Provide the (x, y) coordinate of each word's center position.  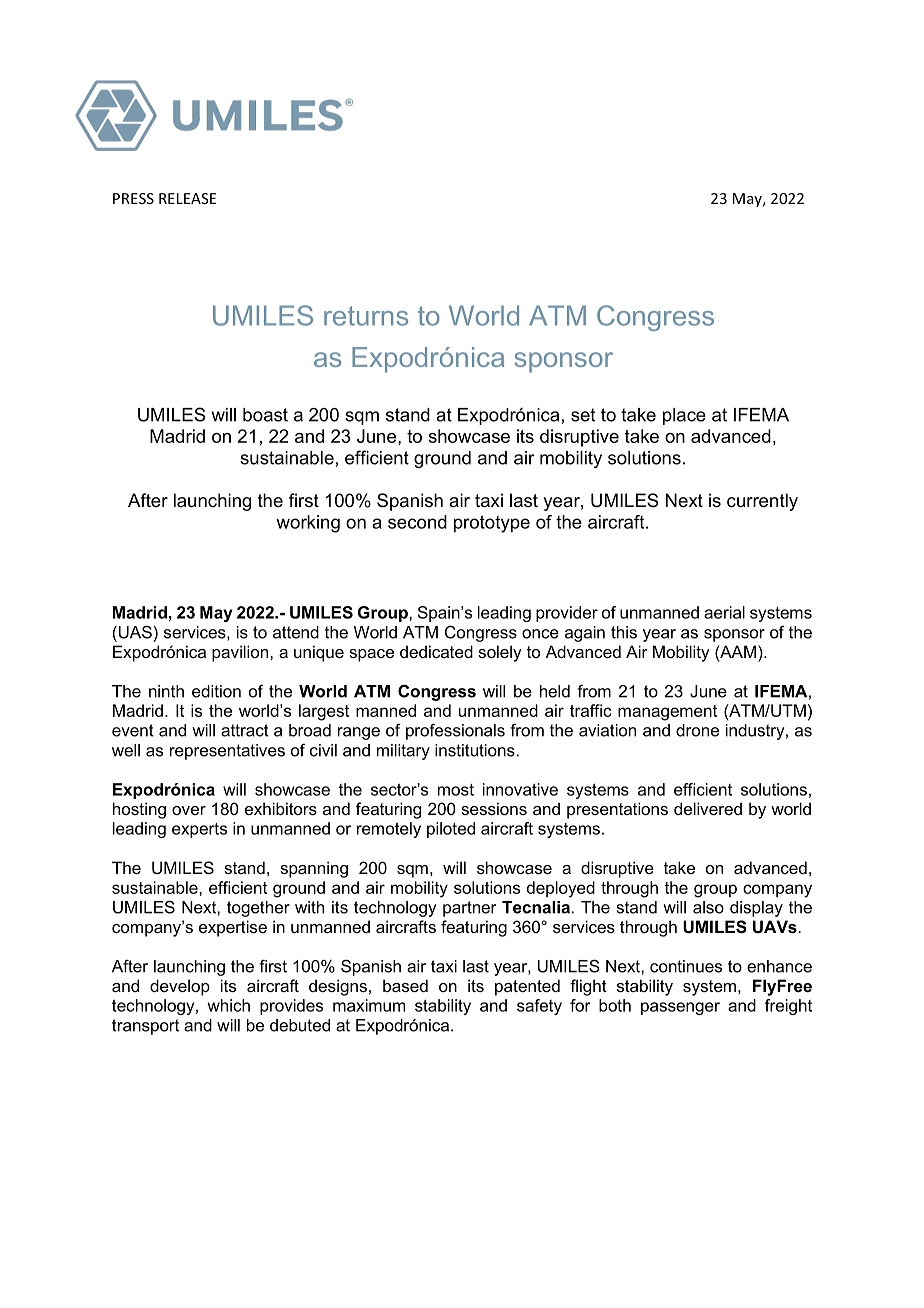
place (684, 416)
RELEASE (187, 198)
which (229, 1005)
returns (366, 316)
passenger (680, 1008)
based (405, 985)
